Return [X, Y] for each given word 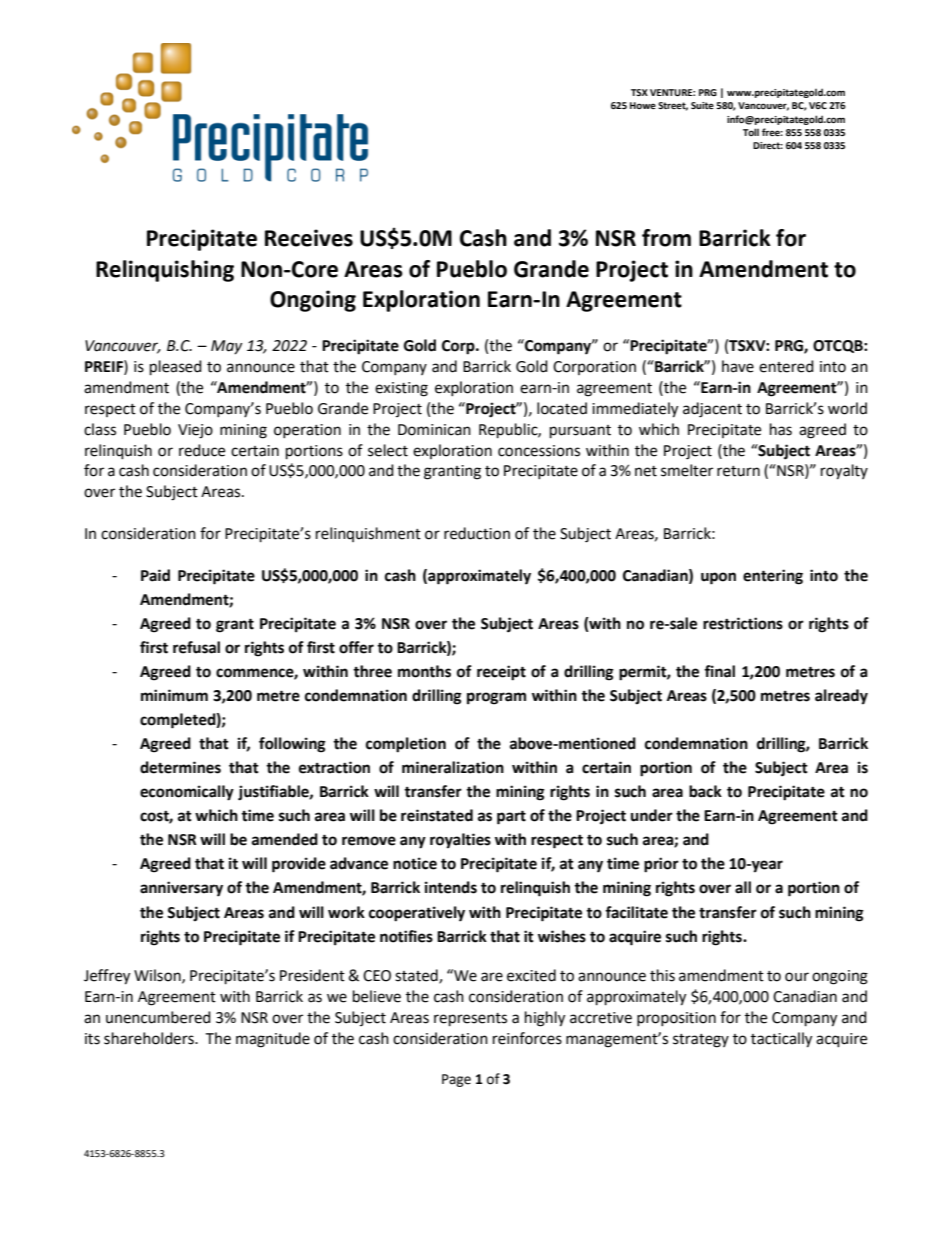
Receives [309, 238]
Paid [155, 575]
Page [456, 1080]
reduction [477, 533]
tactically [781, 1040]
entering [773, 577]
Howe [643, 105]
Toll [751, 132]
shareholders [150, 1038]
